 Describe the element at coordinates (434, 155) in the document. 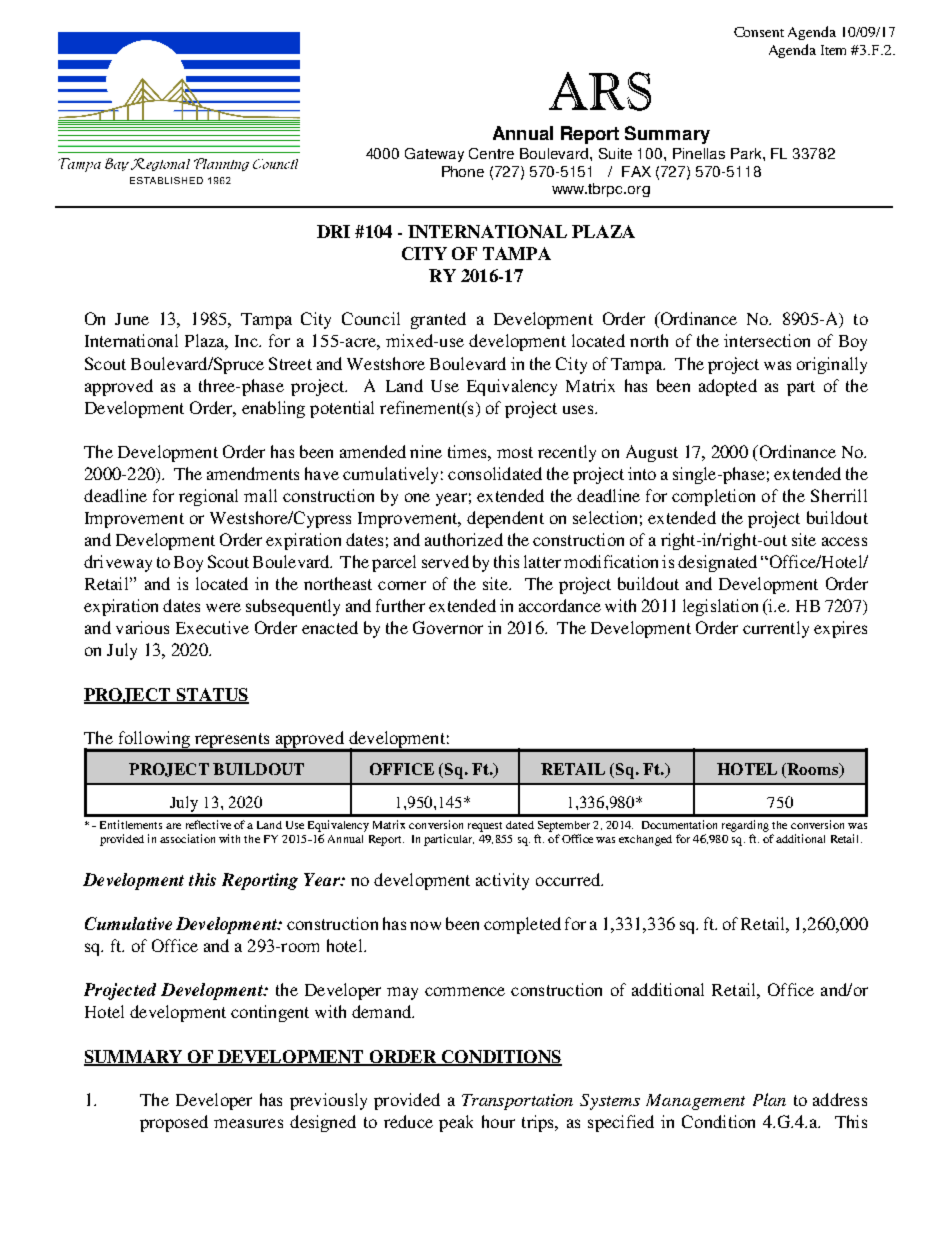

I see `Gateway` at that location.
